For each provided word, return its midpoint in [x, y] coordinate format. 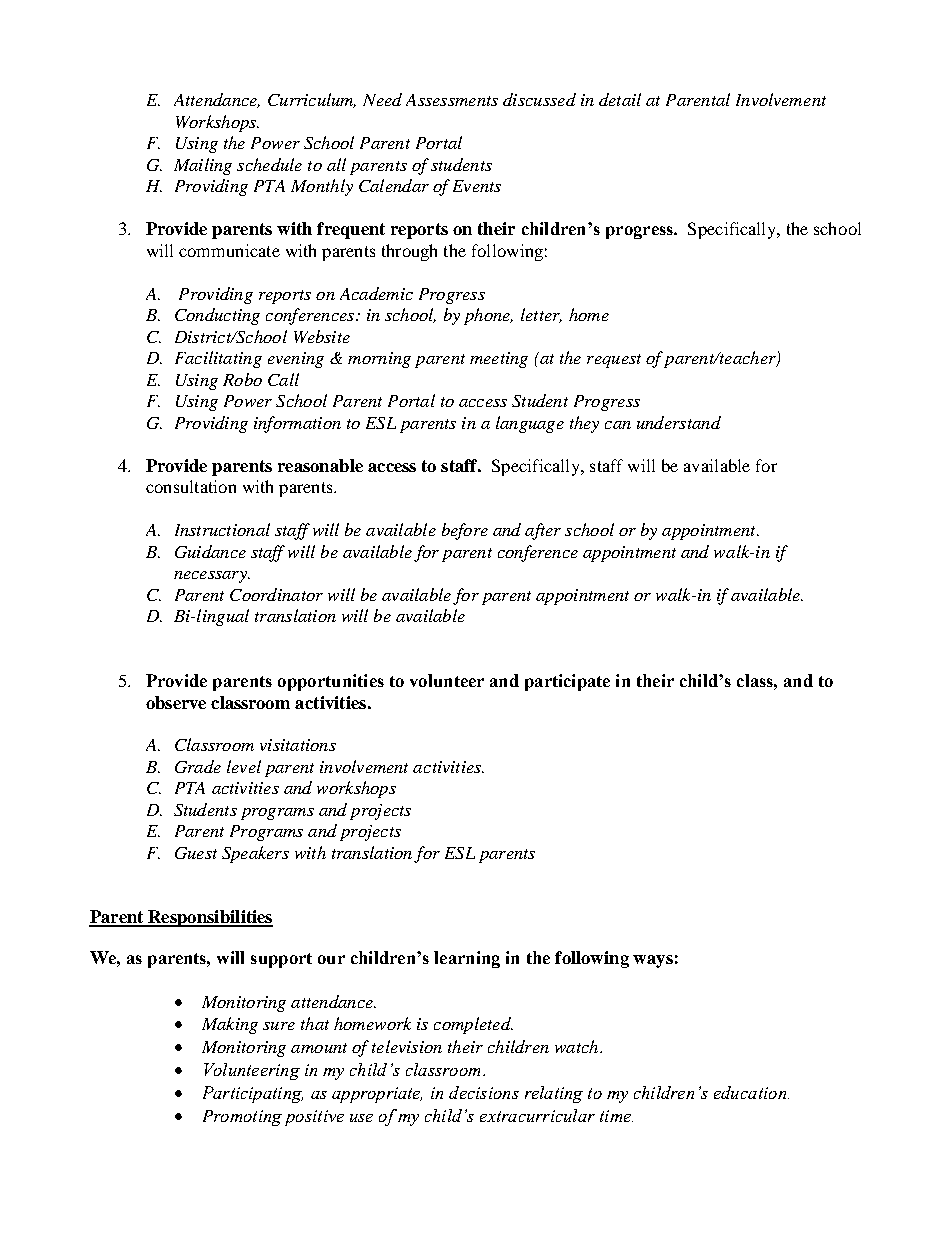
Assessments [452, 100]
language [530, 424]
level [244, 766]
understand [679, 422]
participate [567, 682]
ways [653, 961]
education [751, 1092]
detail [620, 99]
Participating [253, 1094]
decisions [484, 1092]
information [297, 424]
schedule [269, 164]
